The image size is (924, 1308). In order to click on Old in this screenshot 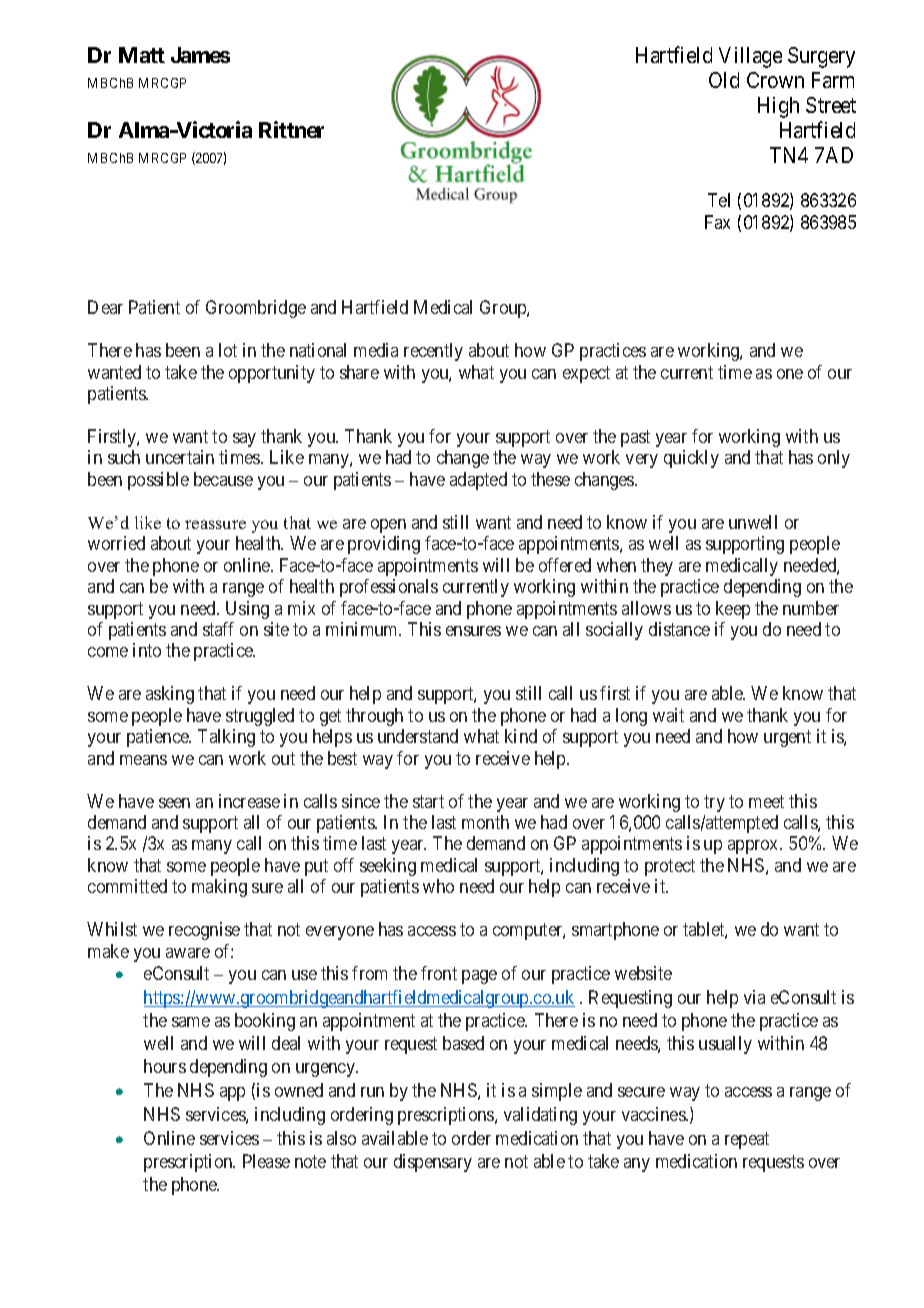, I will do `click(724, 80)`.
